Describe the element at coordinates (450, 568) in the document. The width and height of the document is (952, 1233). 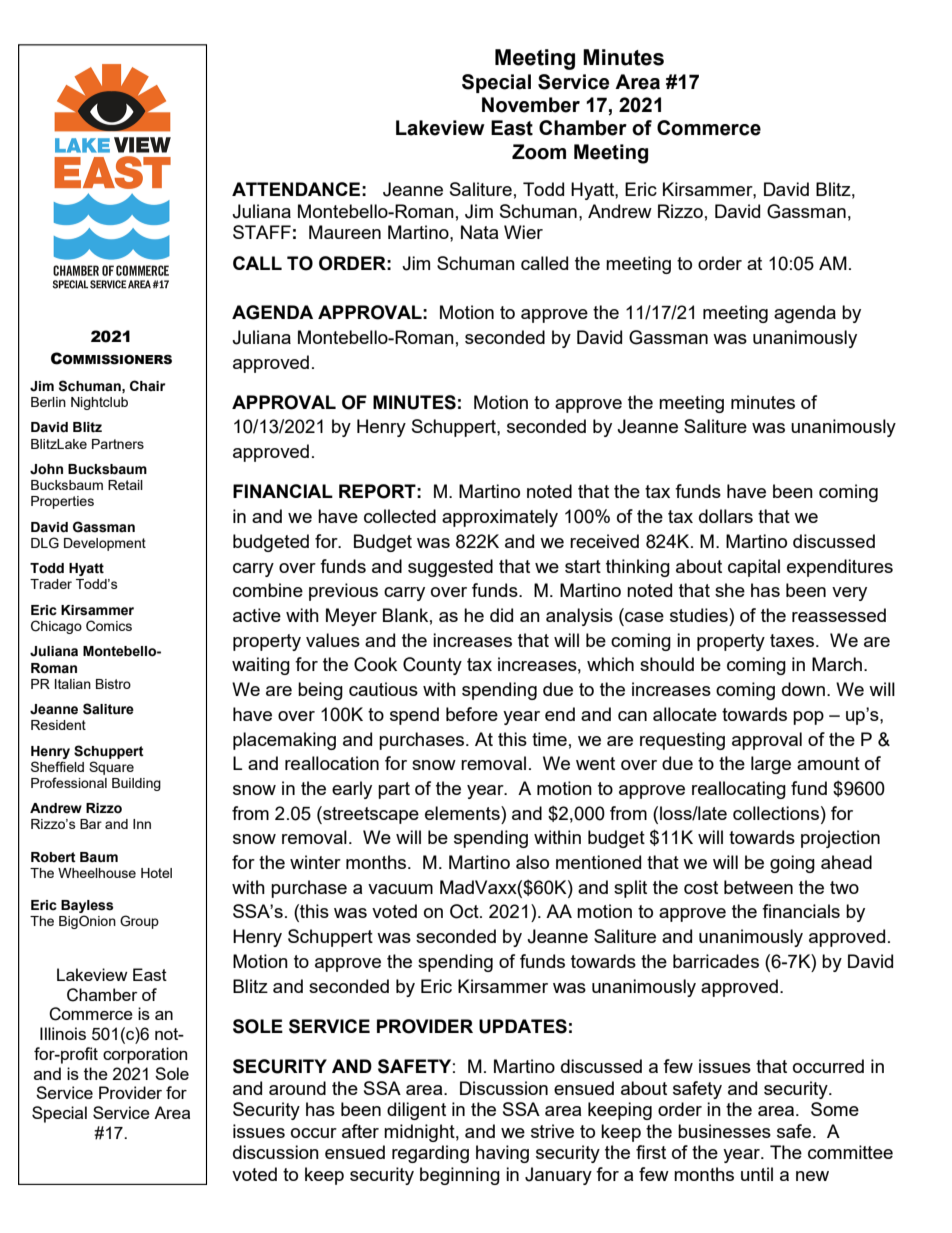
I see `suggested` at that location.
